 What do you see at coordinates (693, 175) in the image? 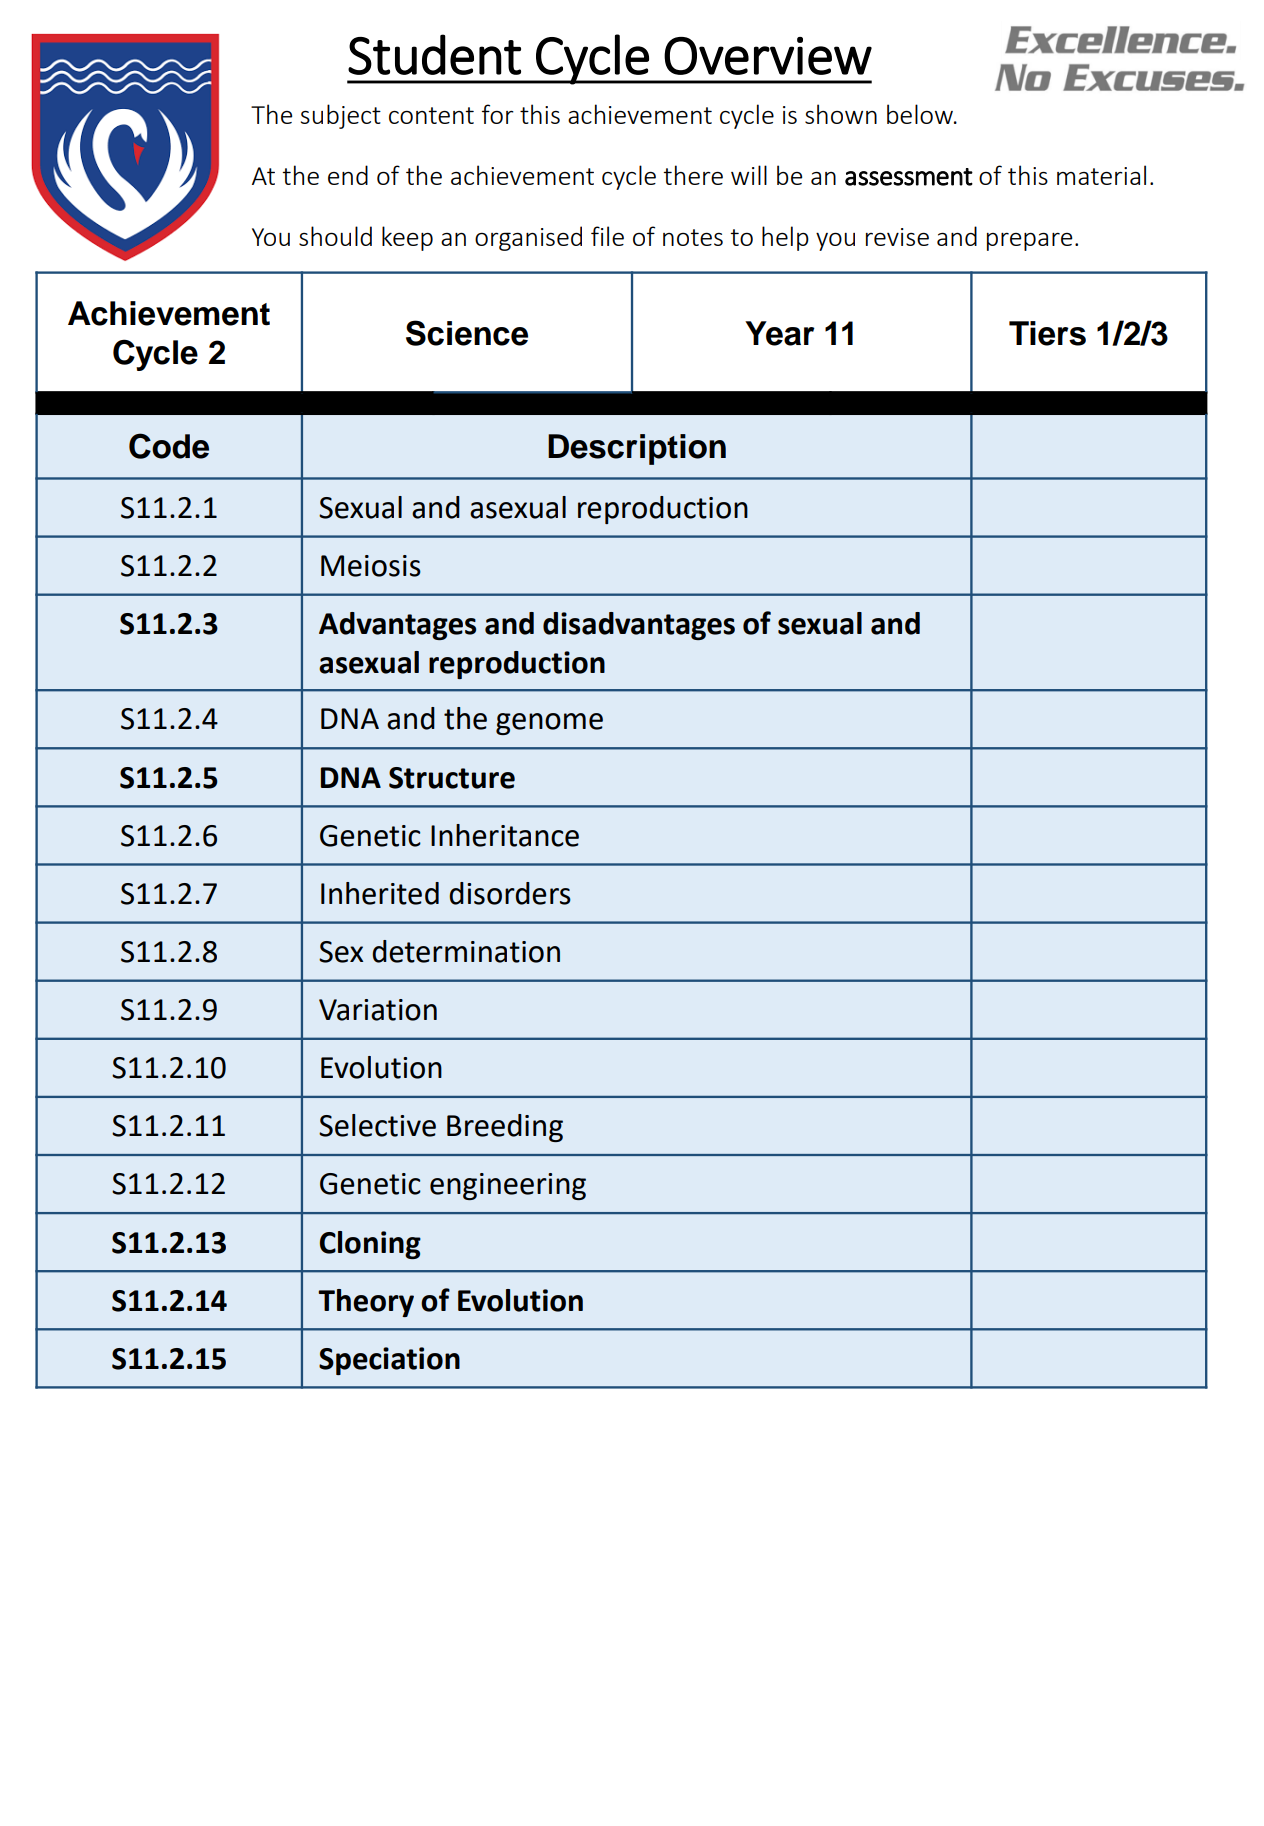
I see `there` at bounding box center [693, 175].
